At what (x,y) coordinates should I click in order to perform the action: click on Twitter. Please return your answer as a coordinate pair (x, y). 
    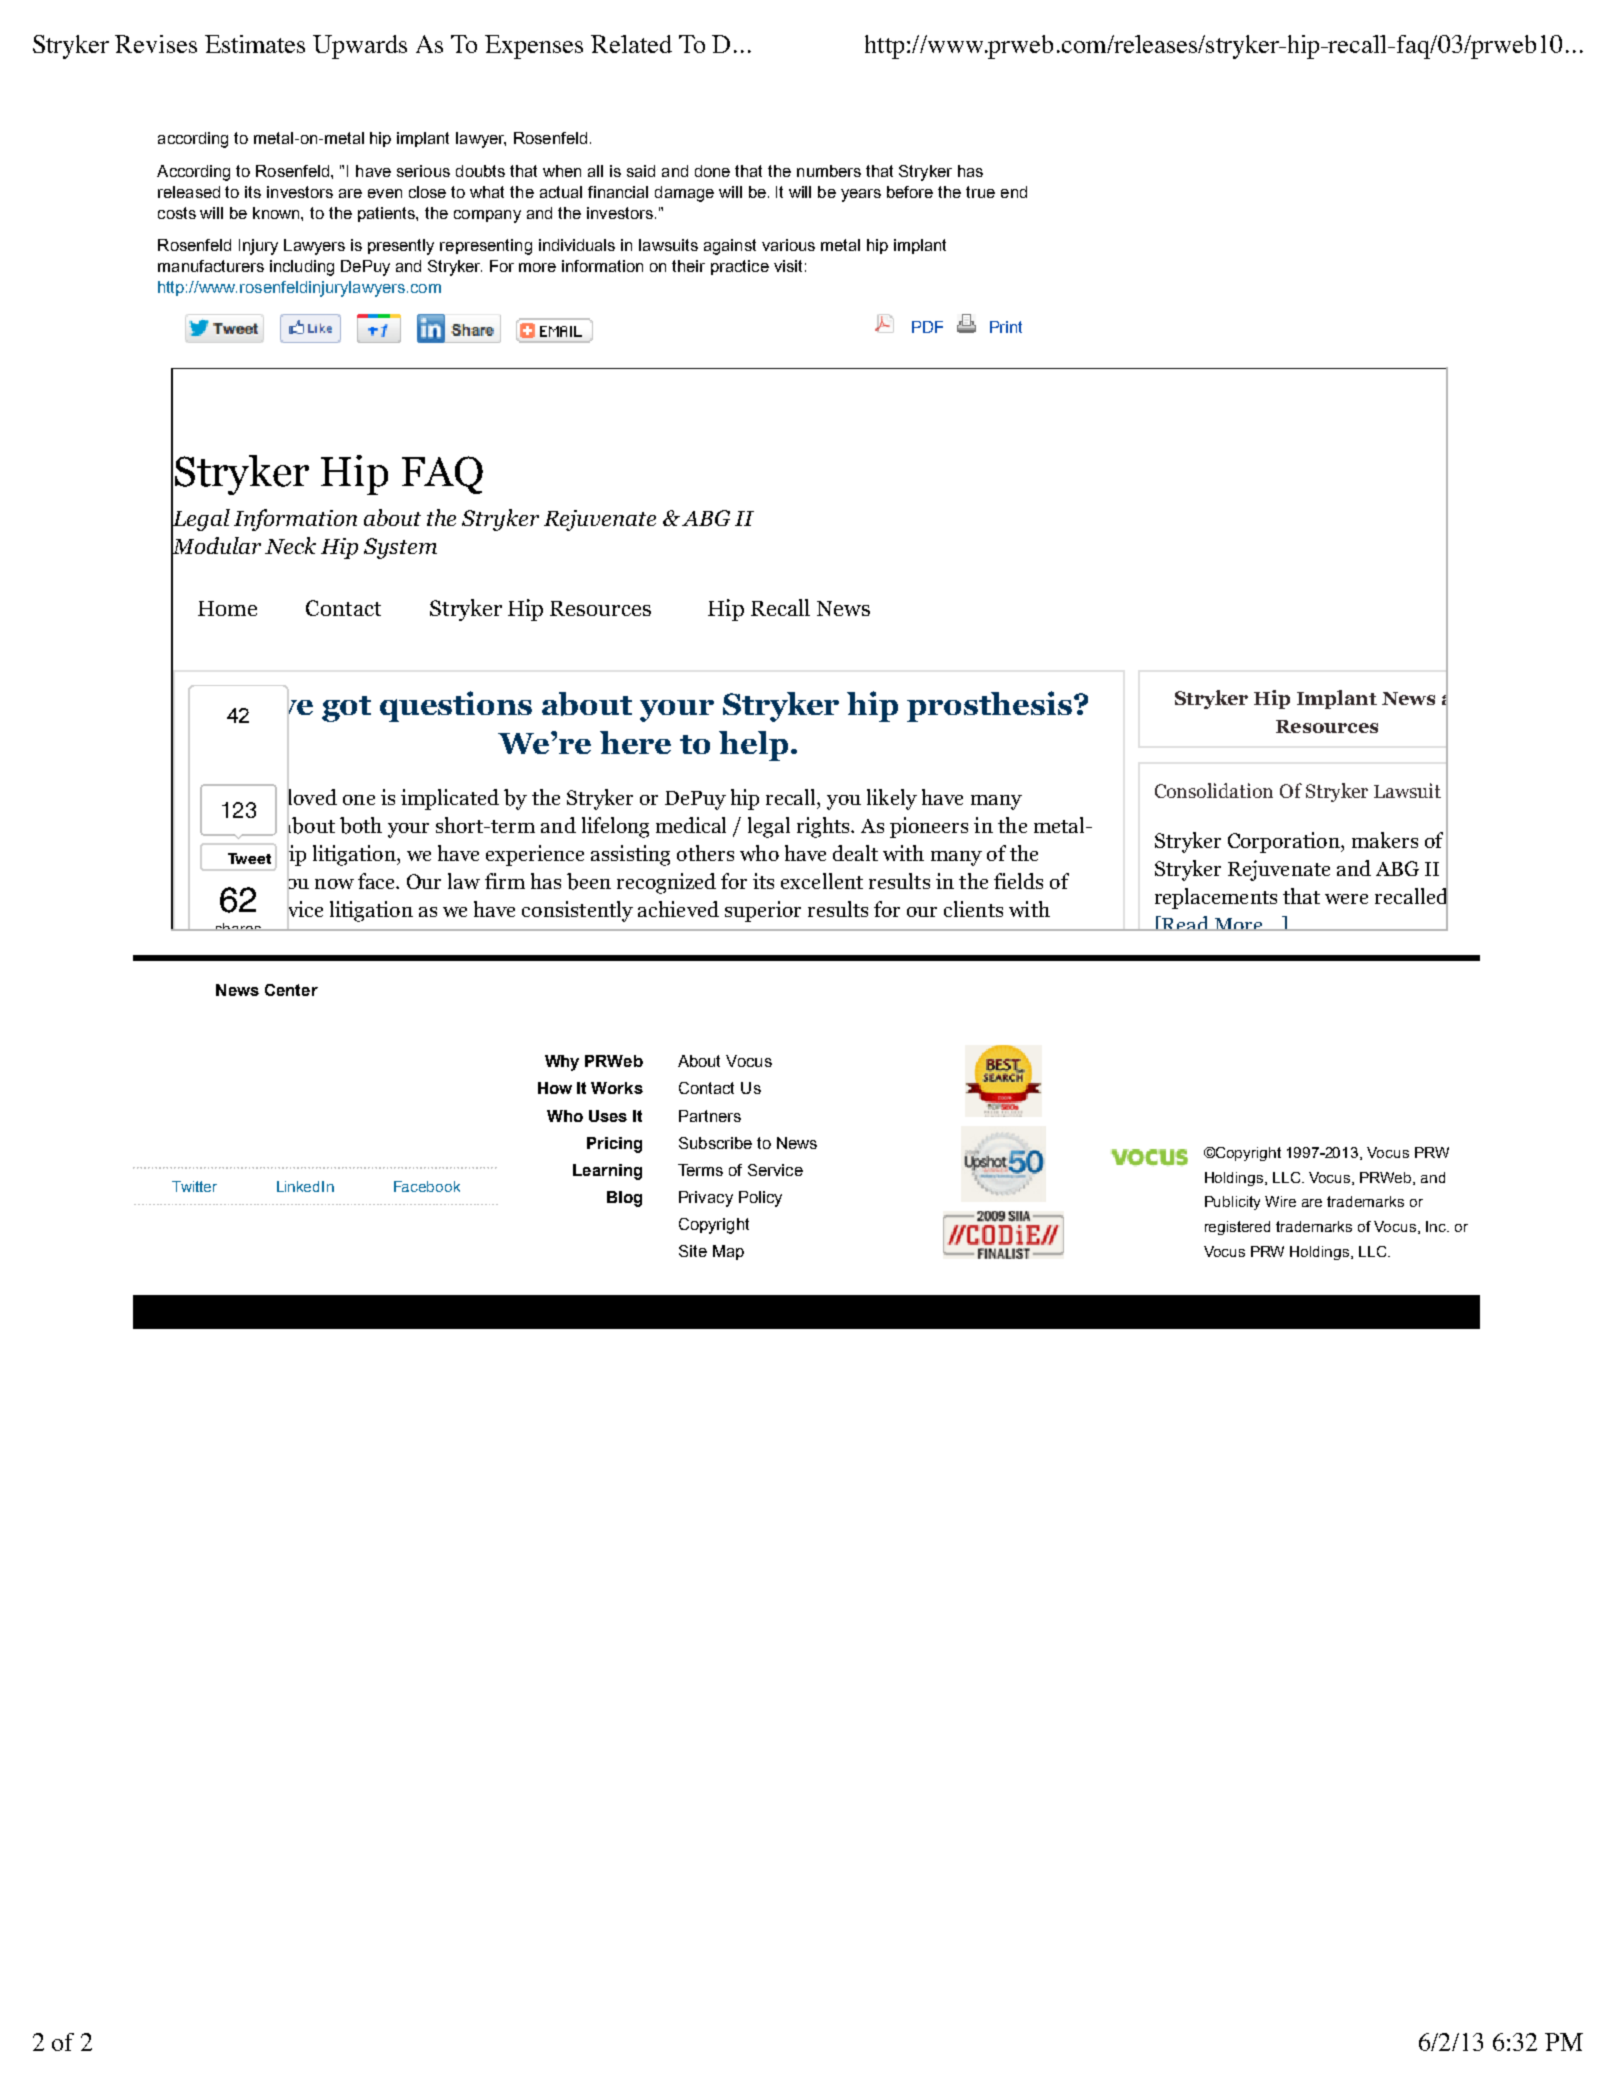
    Looking at the image, I should click on (194, 1186).
